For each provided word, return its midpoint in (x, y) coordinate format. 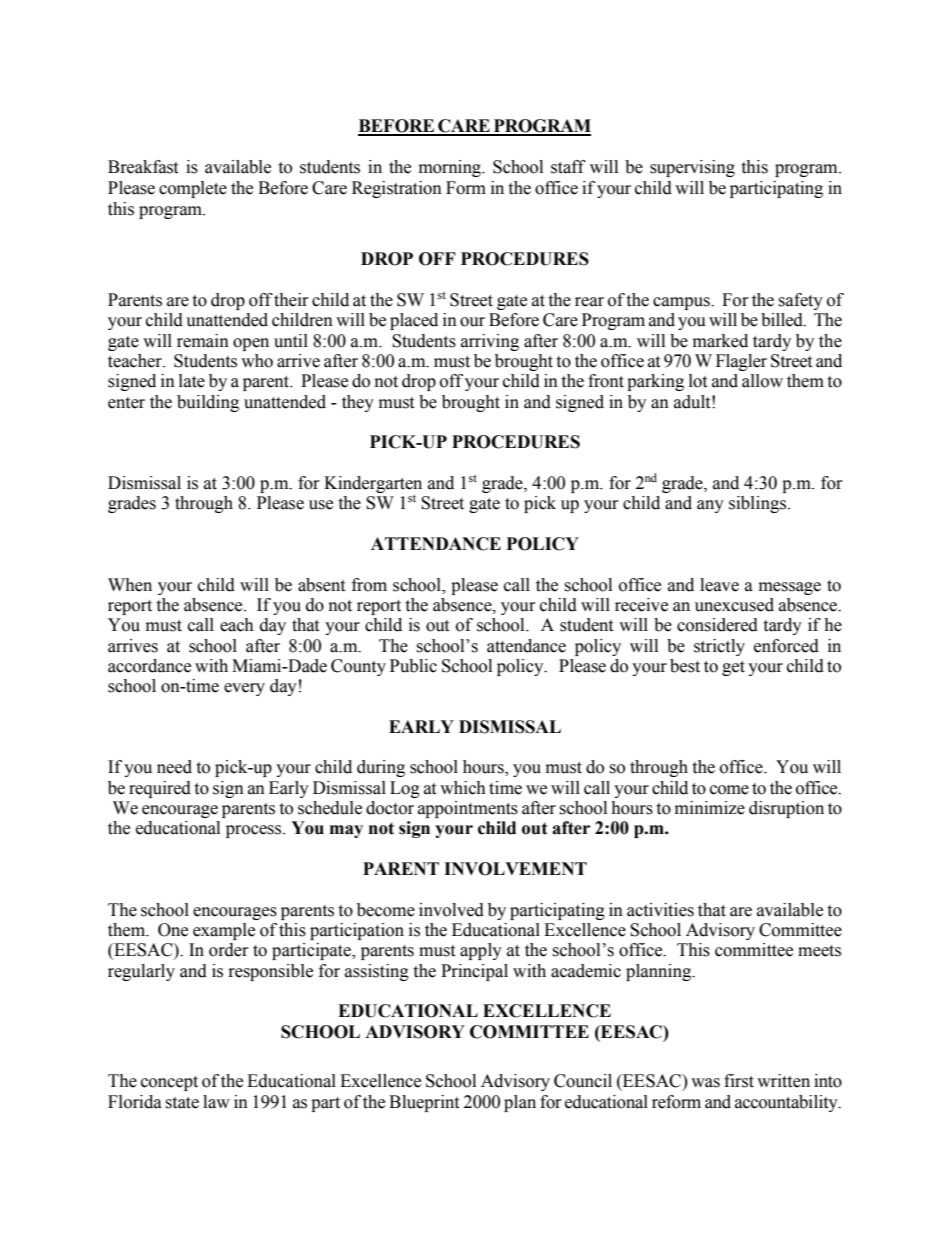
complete (193, 189)
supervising (692, 168)
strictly (719, 647)
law (216, 1102)
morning (451, 168)
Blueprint (424, 1103)
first (739, 1081)
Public (413, 666)
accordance (149, 666)
